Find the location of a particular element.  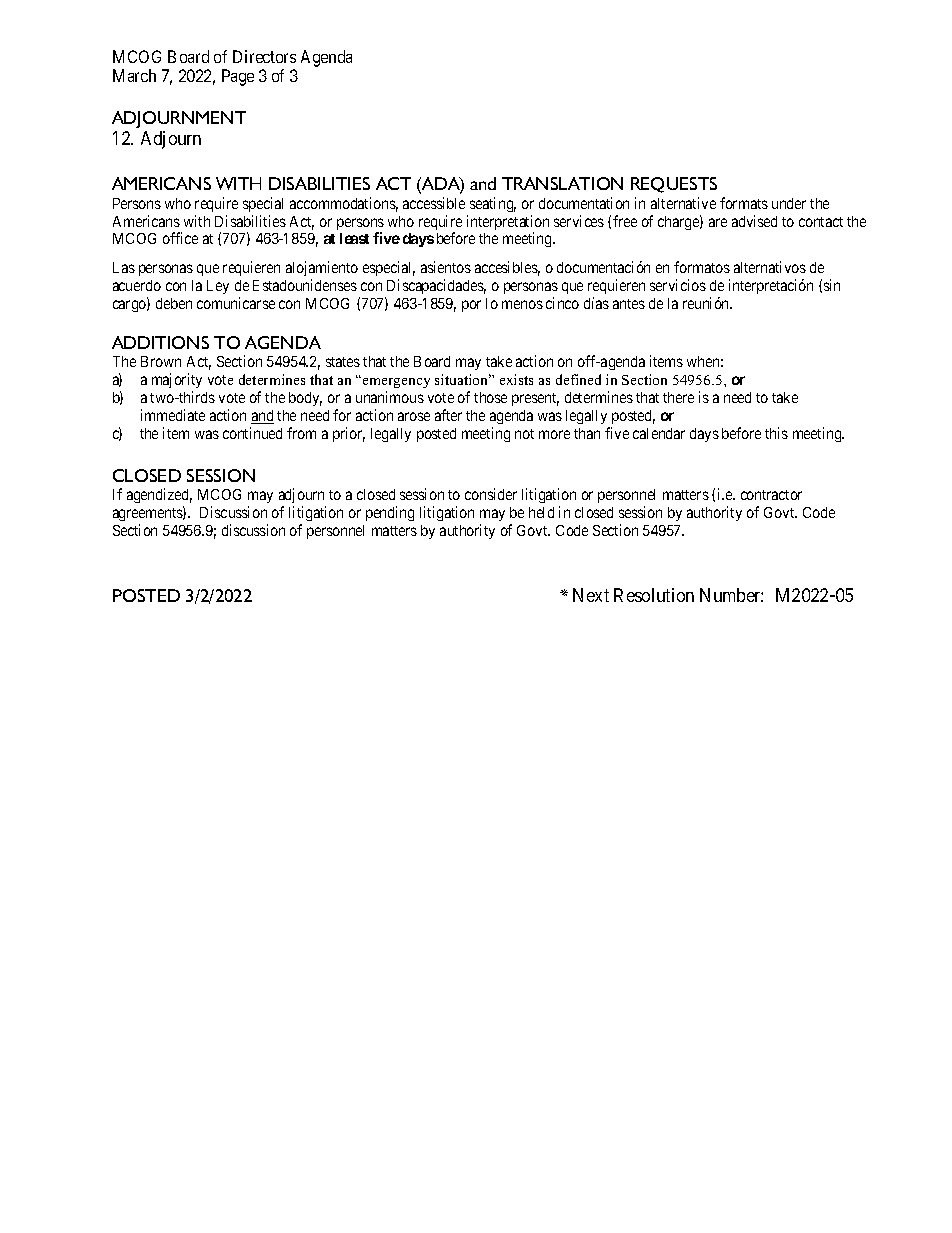

ADDITIONS is located at coordinates (160, 342).
